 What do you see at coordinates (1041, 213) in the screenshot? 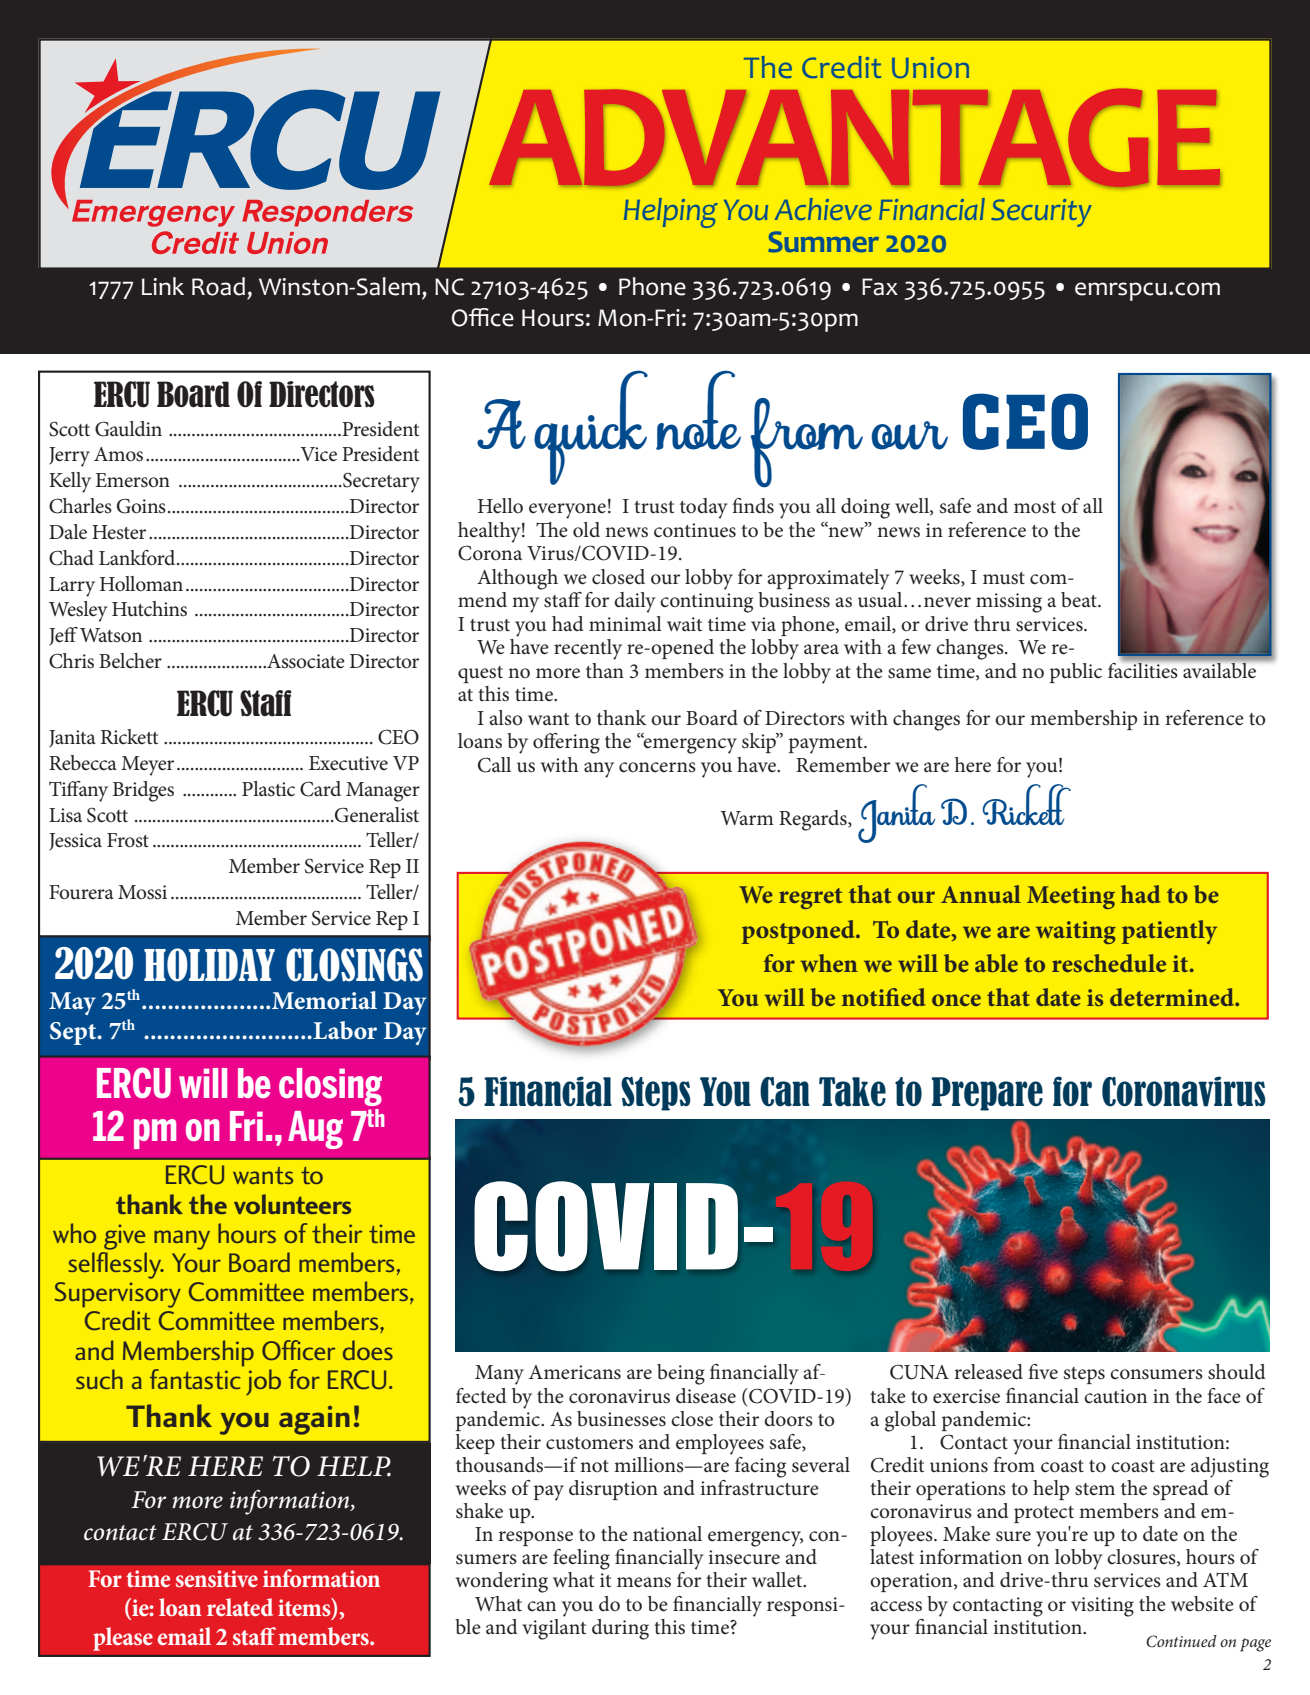
I see `Security` at bounding box center [1041, 213].
